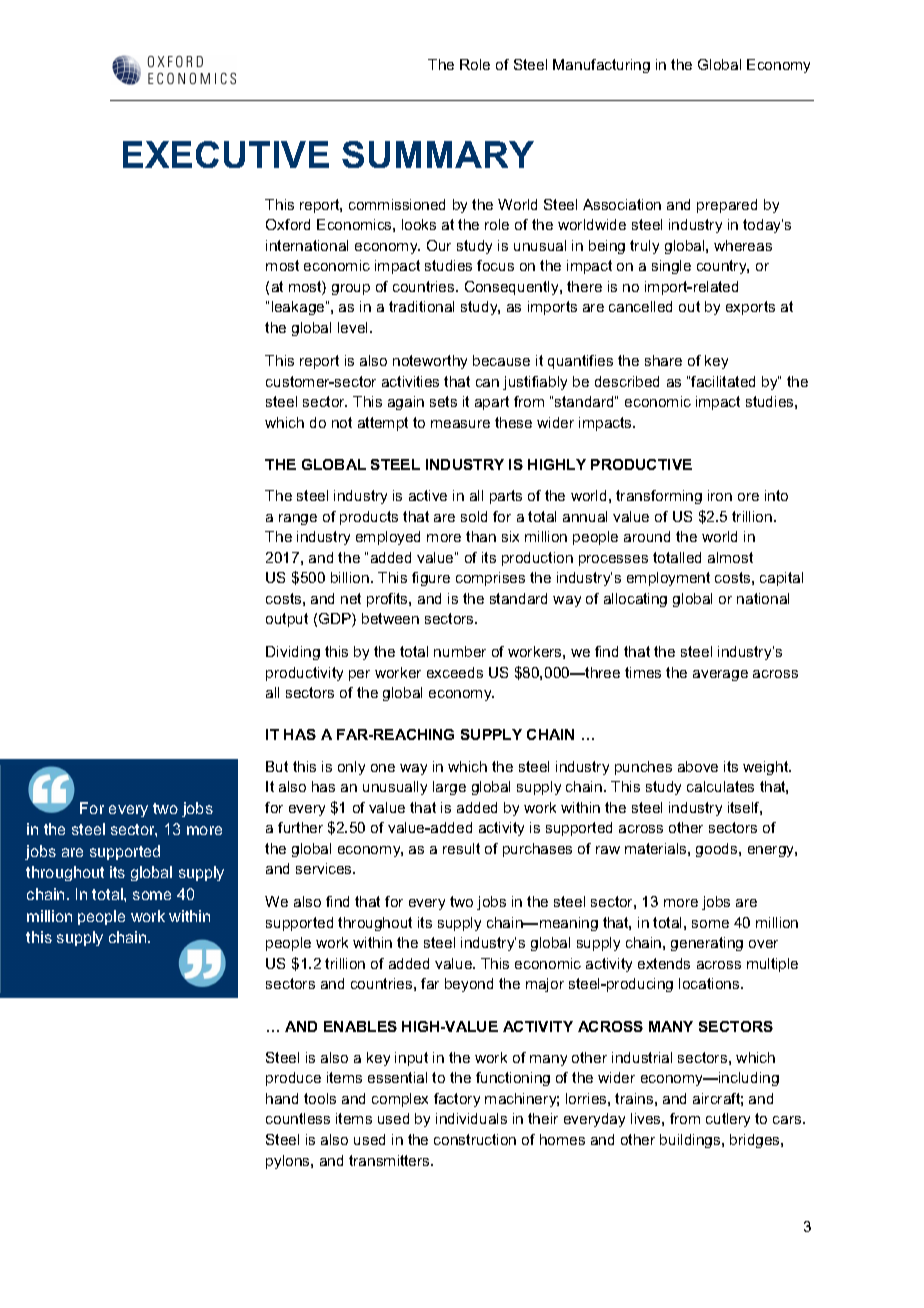  I want to click on EXECUTIVE, so click(226, 154).
